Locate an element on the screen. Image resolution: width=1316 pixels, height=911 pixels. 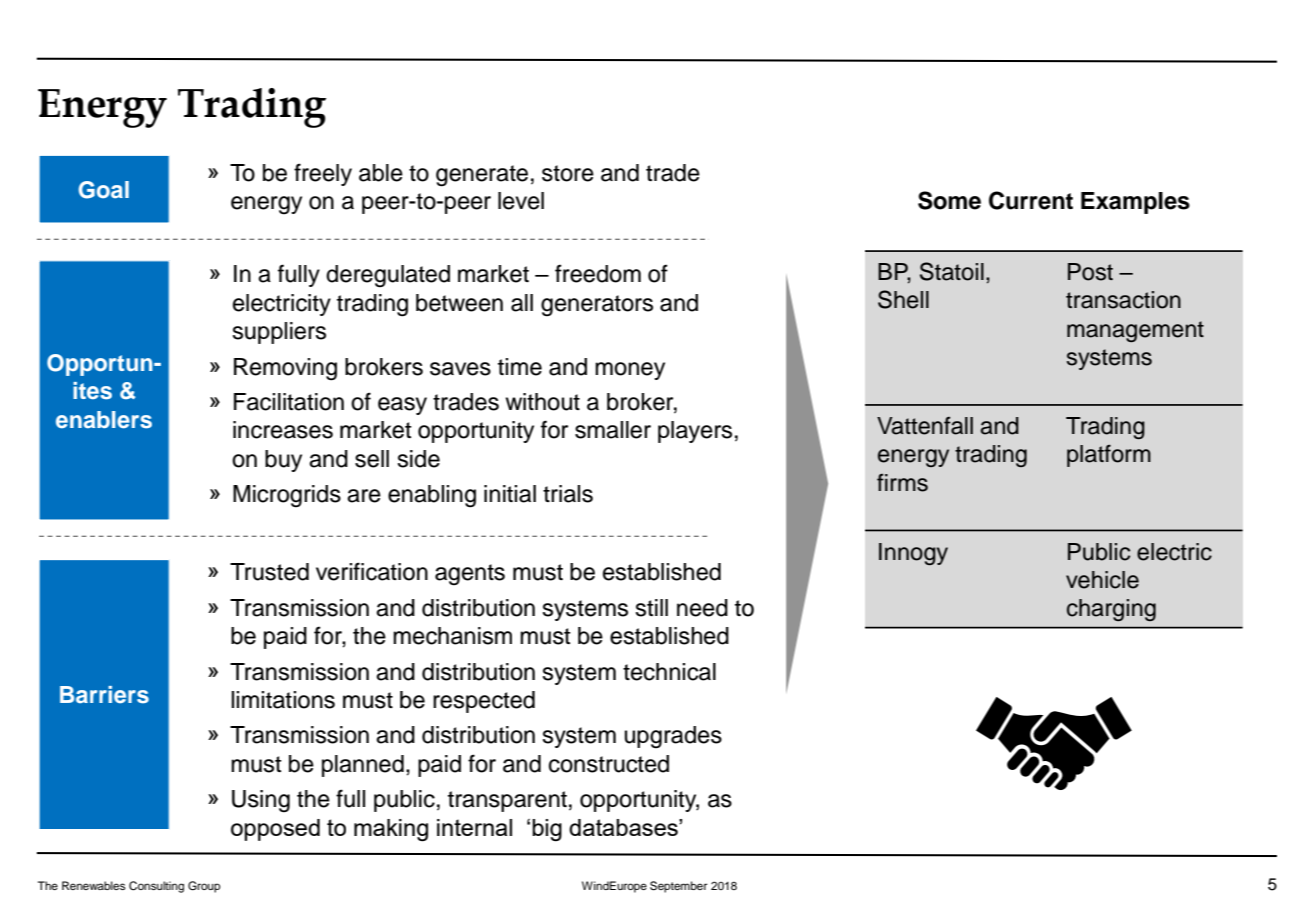
store is located at coordinates (568, 173).
